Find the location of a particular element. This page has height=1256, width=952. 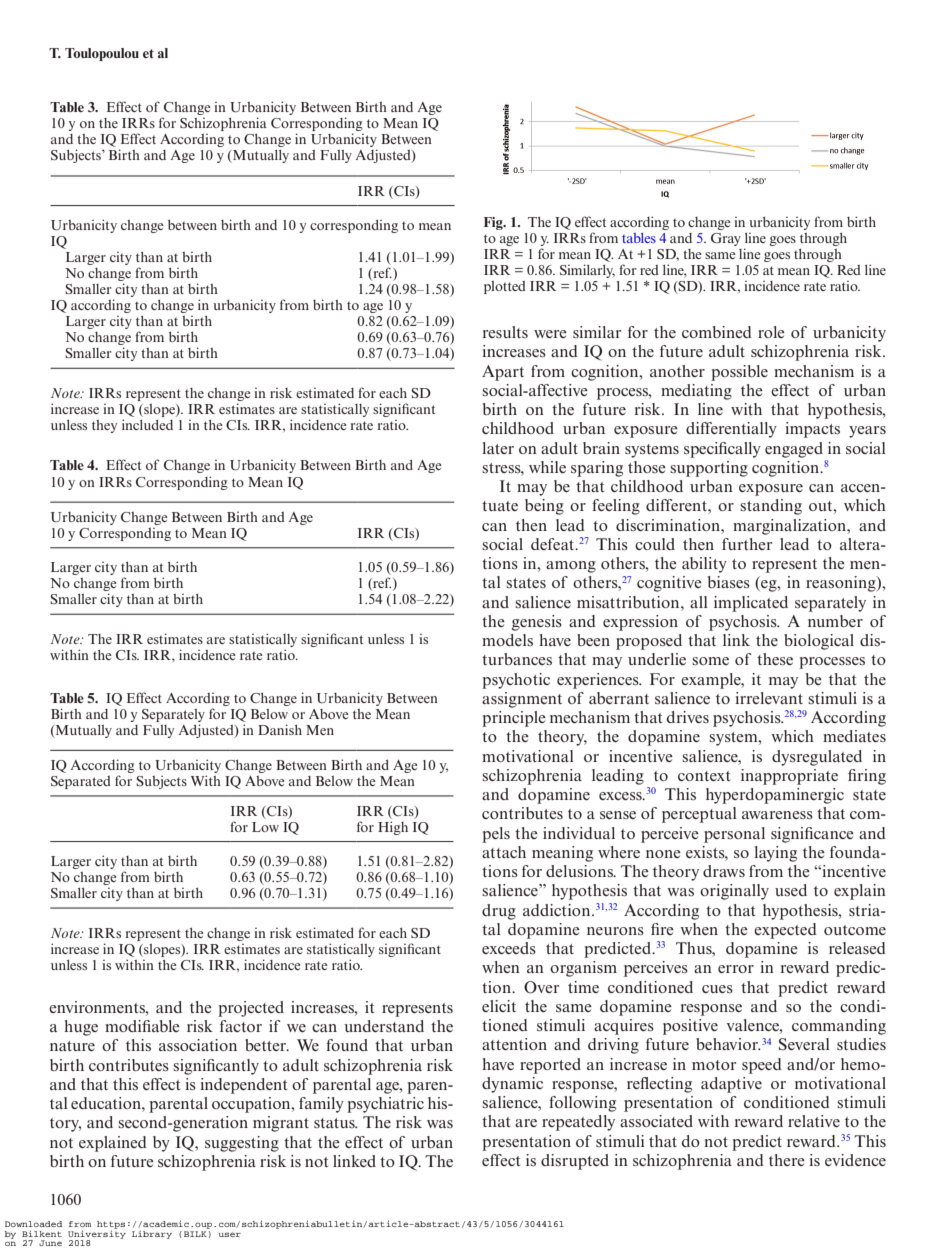

Gray is located at coordinates (726, 239).
